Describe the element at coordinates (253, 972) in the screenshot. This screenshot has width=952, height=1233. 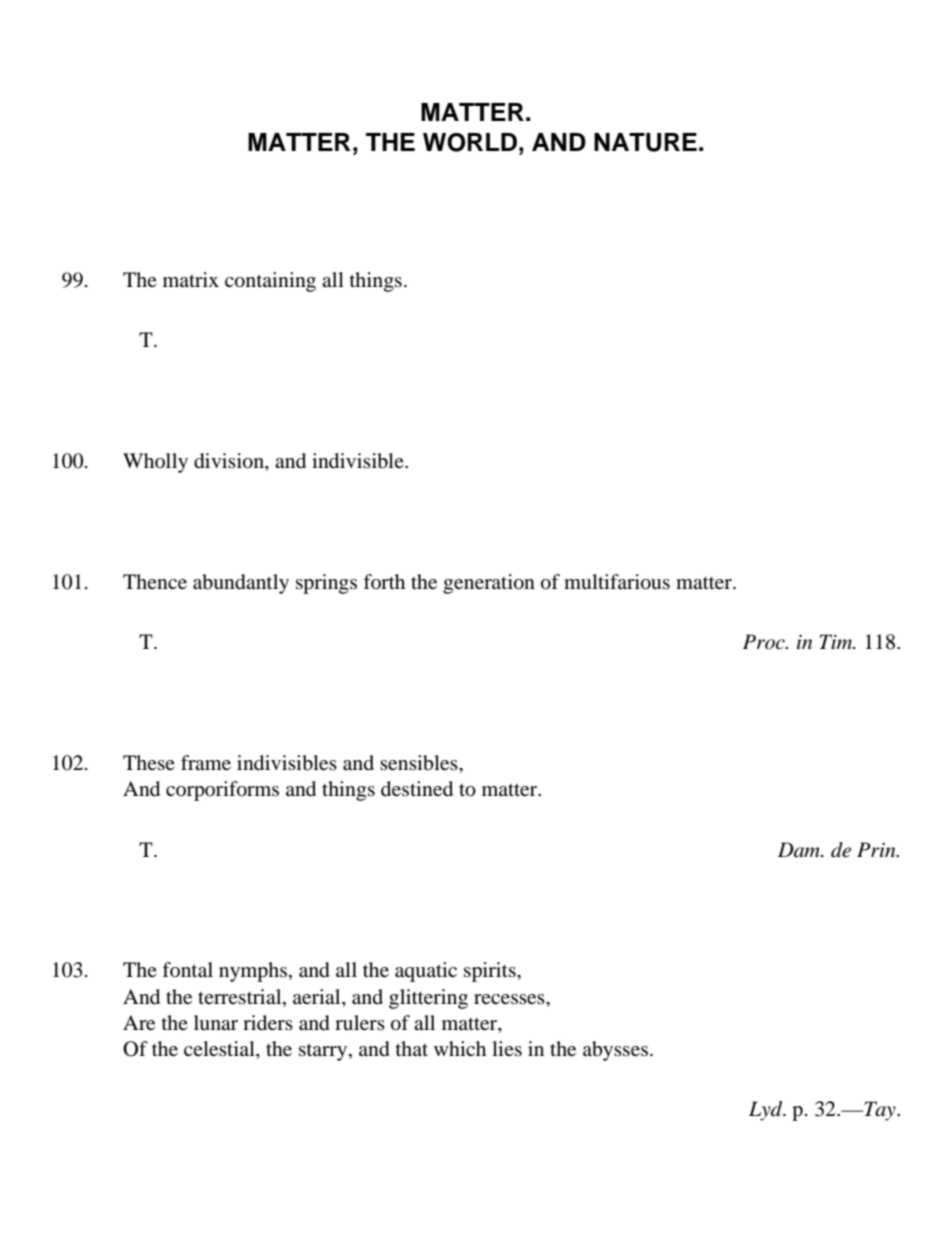
I see `nymphs` at that location.
